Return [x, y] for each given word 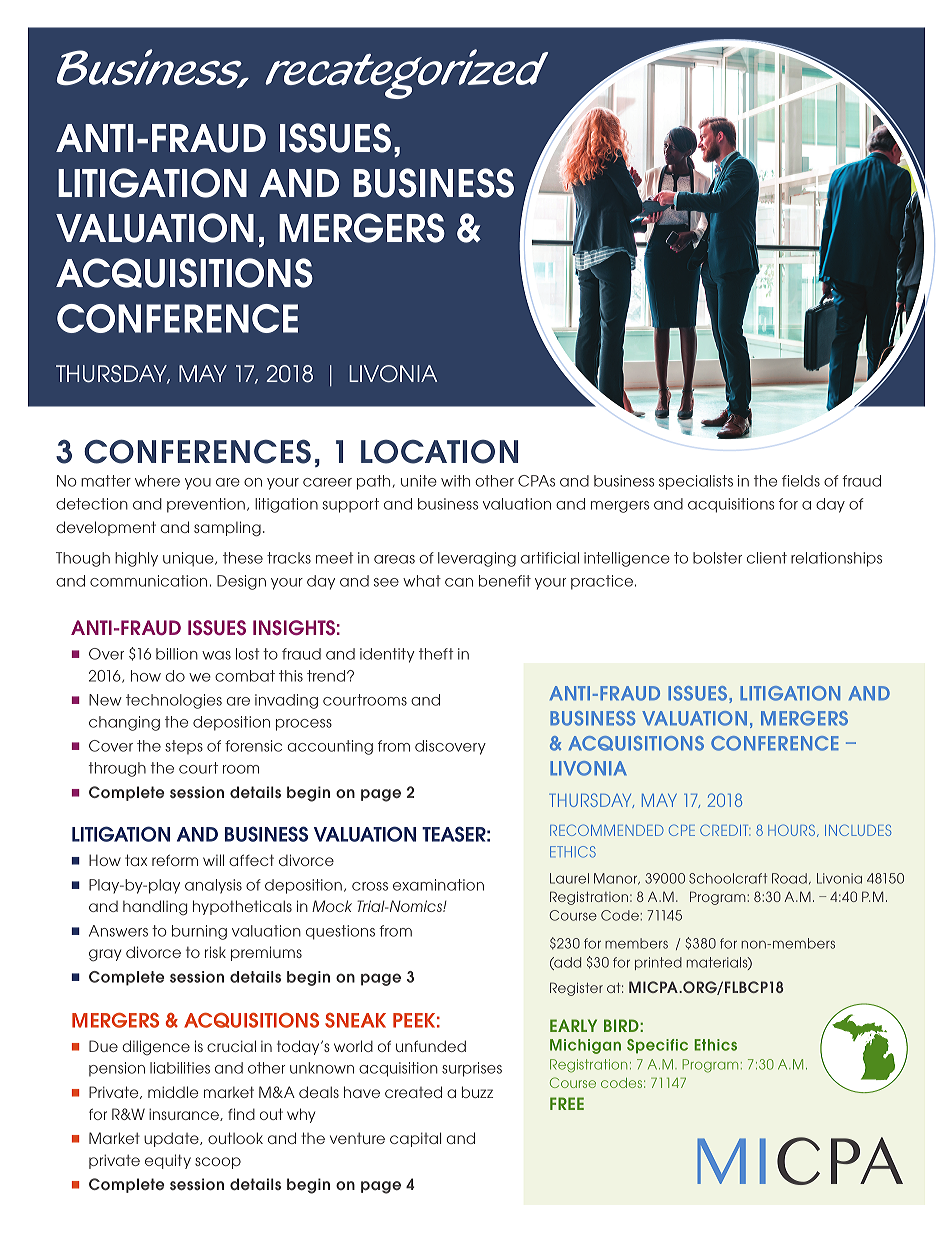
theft [436, 654]
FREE [567, 1103]
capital [415, 1139]
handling [155, 908]
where [157, 481]
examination [438, 885]
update [172, 1139]
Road [789, 878]
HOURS [791, 830]
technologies [174, 701]
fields [801, 481]
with [455, 481]
